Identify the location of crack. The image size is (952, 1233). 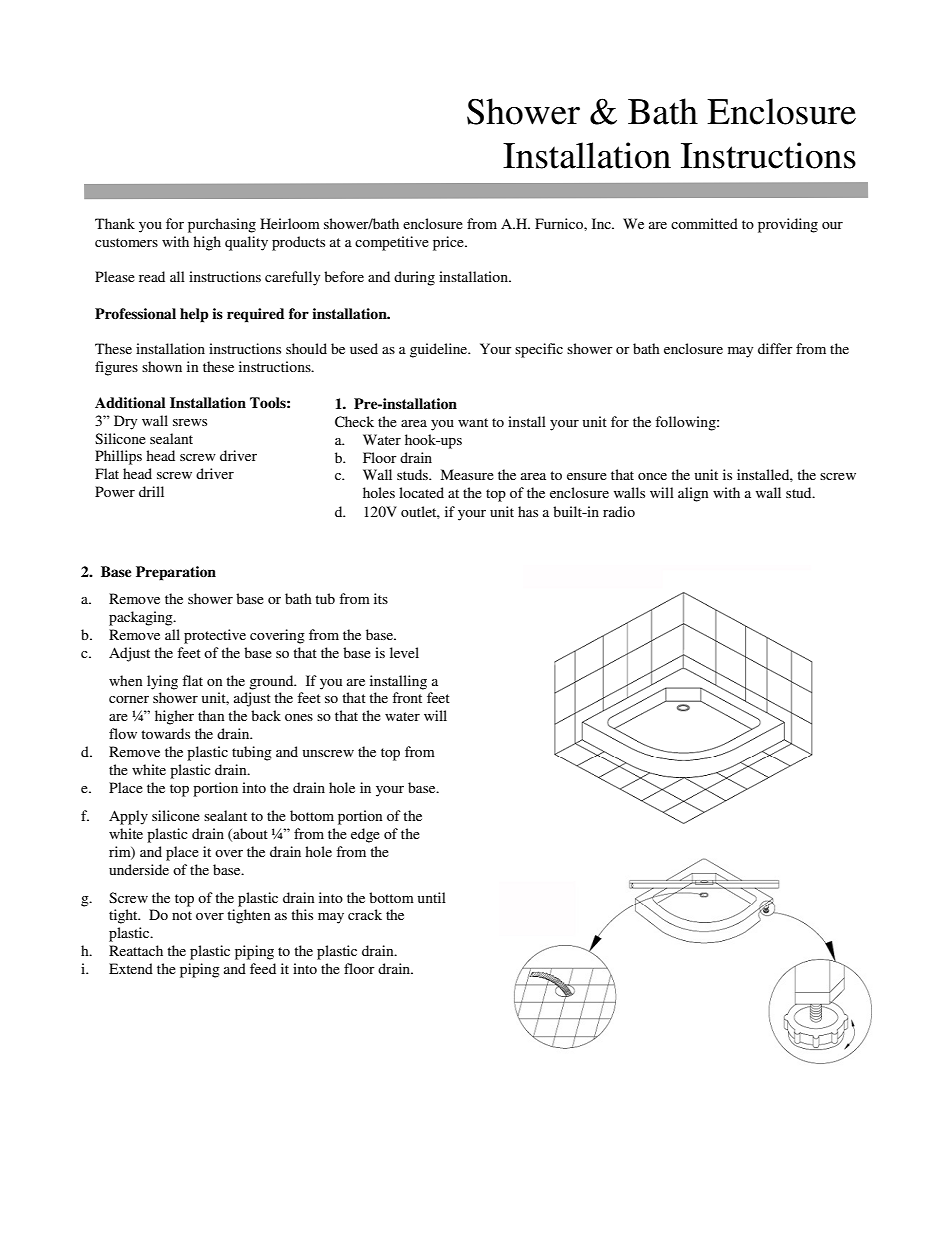
(365, 914).
